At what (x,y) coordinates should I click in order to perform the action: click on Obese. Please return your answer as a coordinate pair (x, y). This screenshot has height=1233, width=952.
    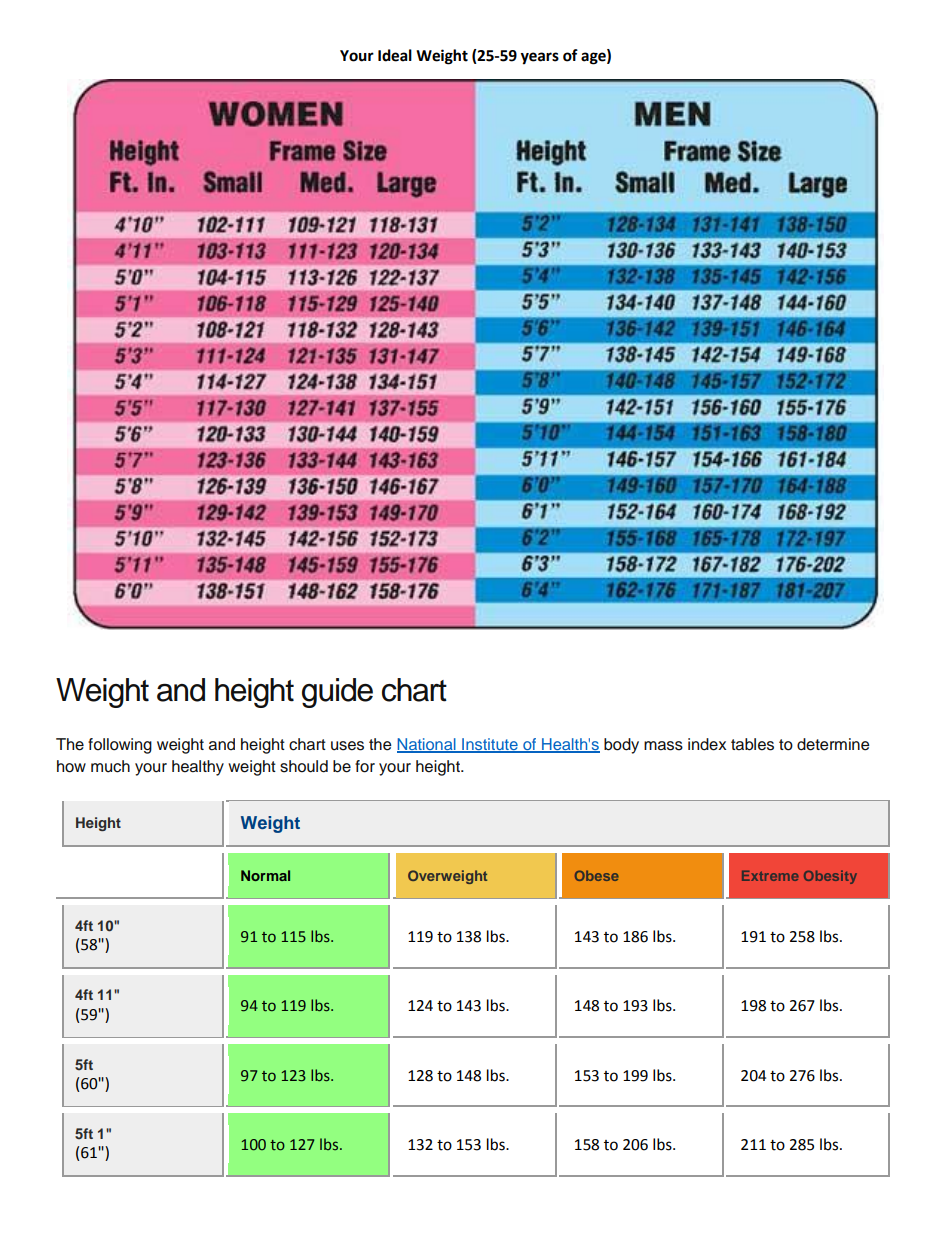
    Looking at the image, I should click on (597, 875).
